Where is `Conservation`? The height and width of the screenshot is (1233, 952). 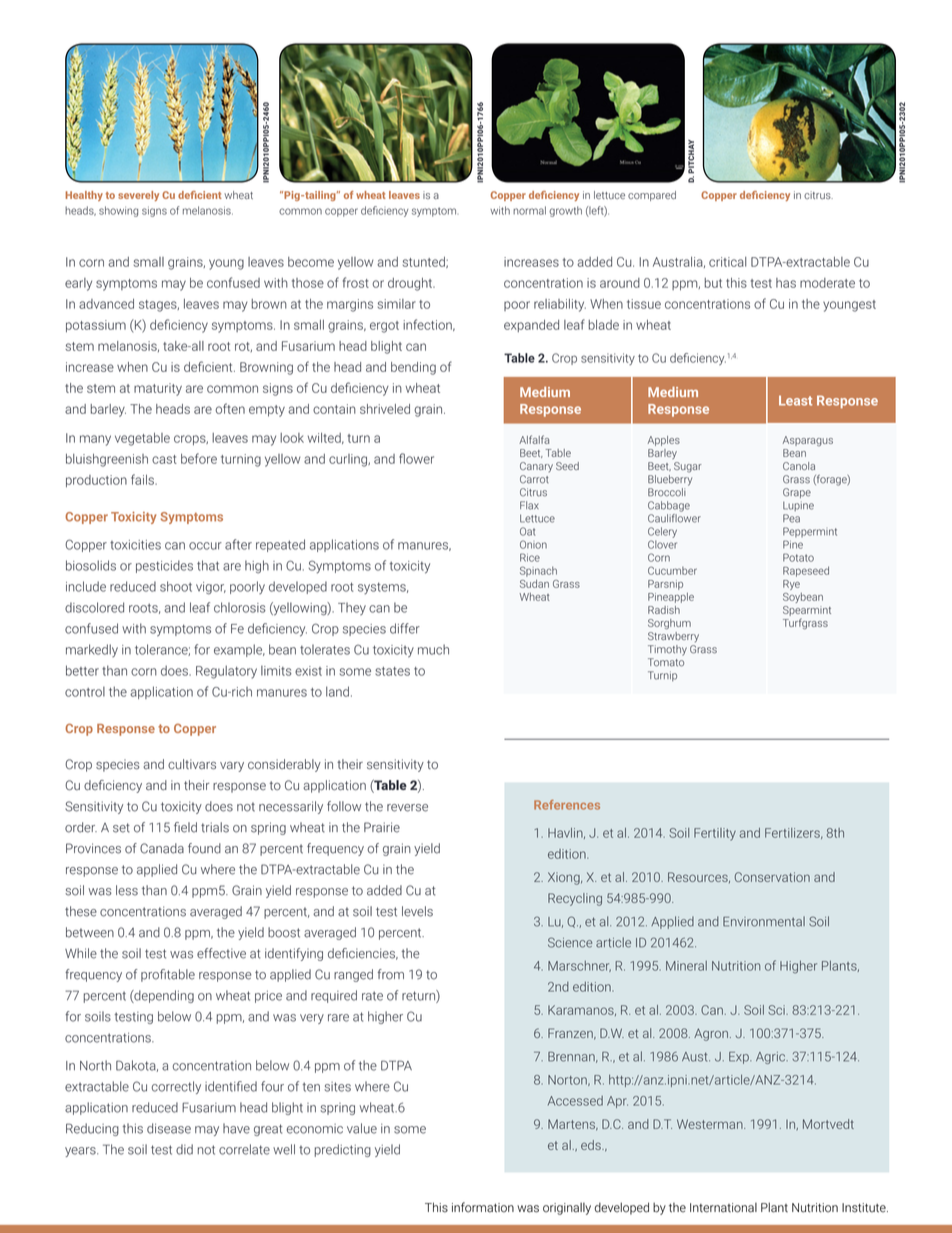
Conservation is located at coordinates (772, 877).
